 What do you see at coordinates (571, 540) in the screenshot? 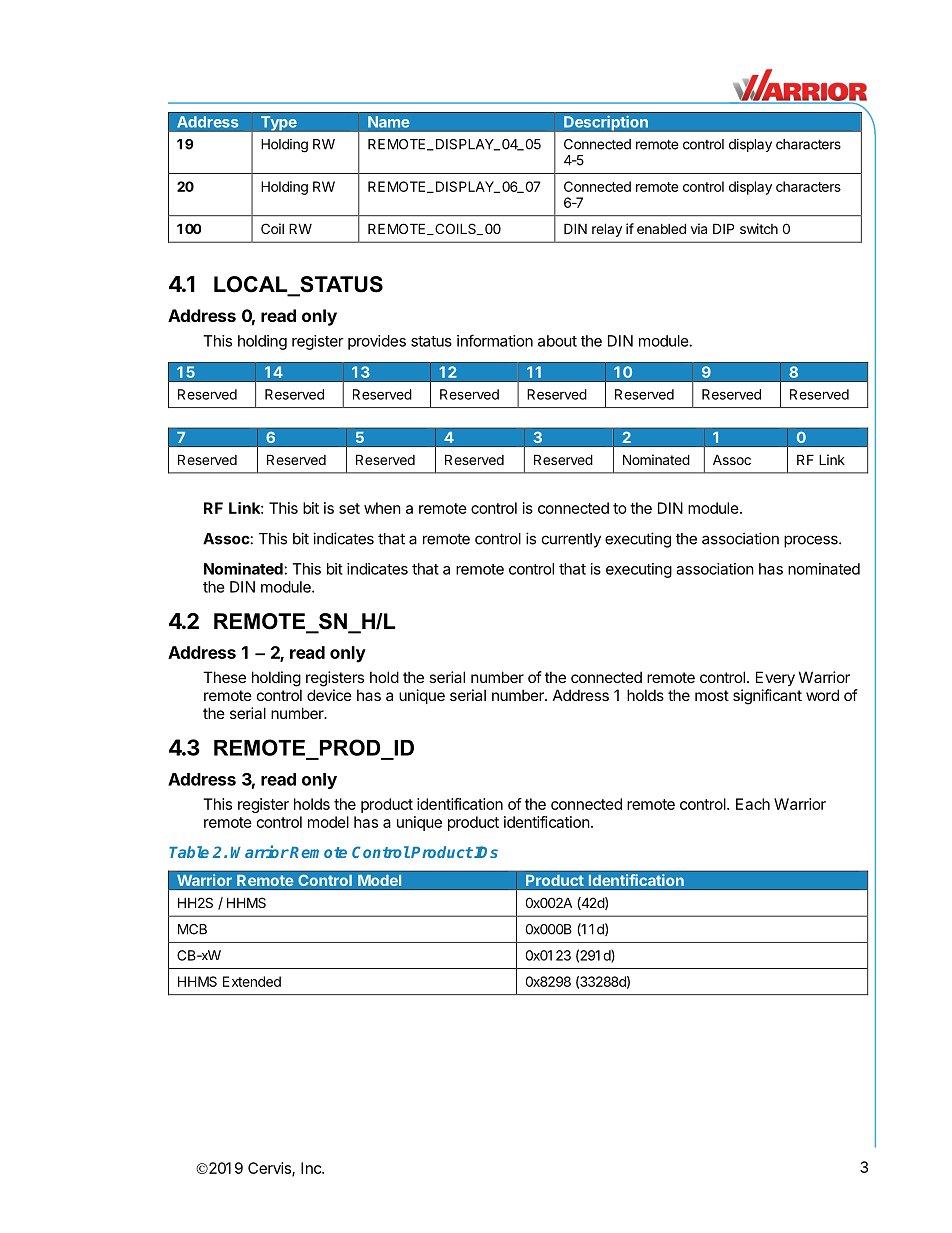
I see `currently` at bounding box center [571, 540].
